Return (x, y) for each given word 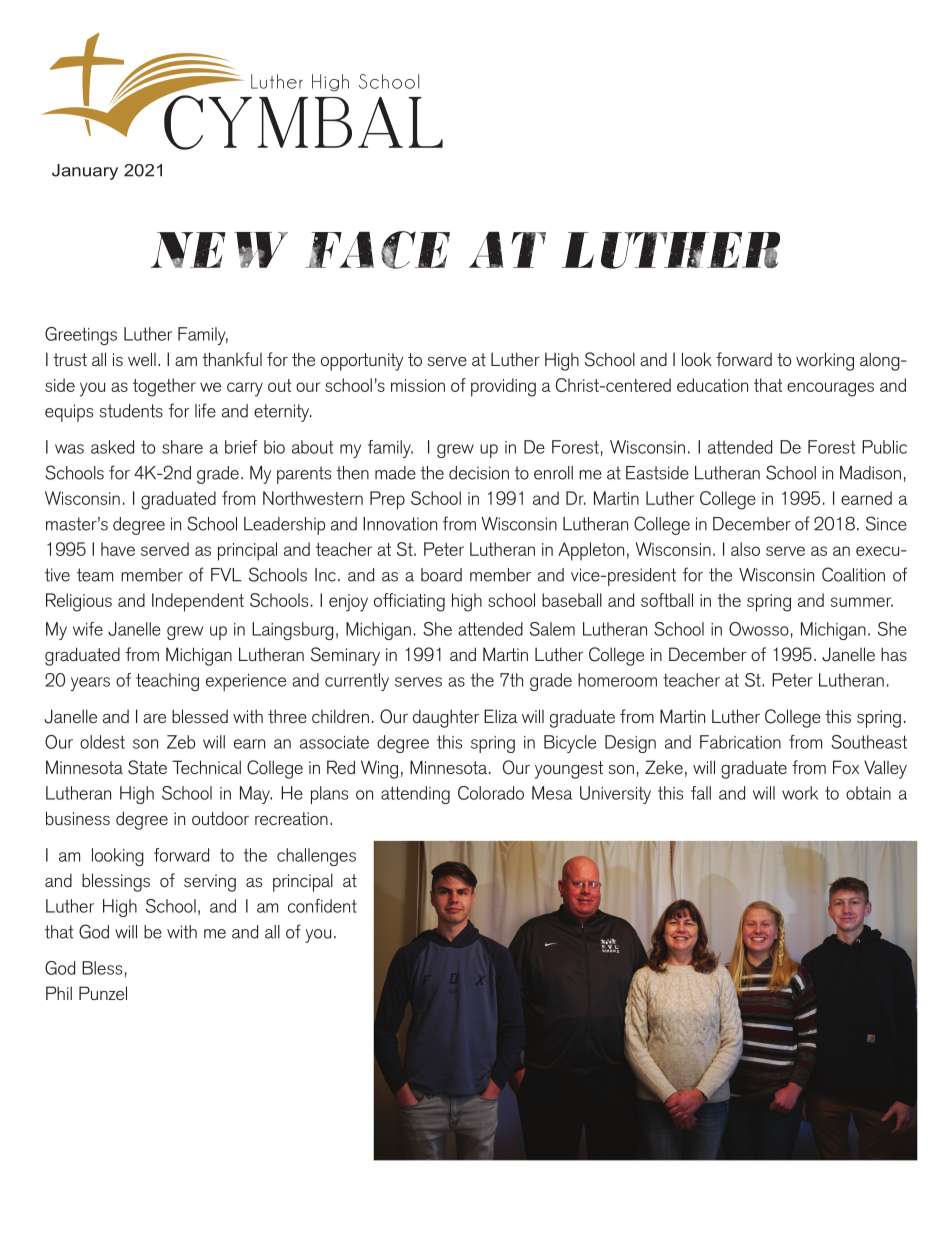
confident (322, 906)
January (85, 172)
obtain (868, 793)
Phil (59, 993)
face (377, 250)
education (712, 385)
